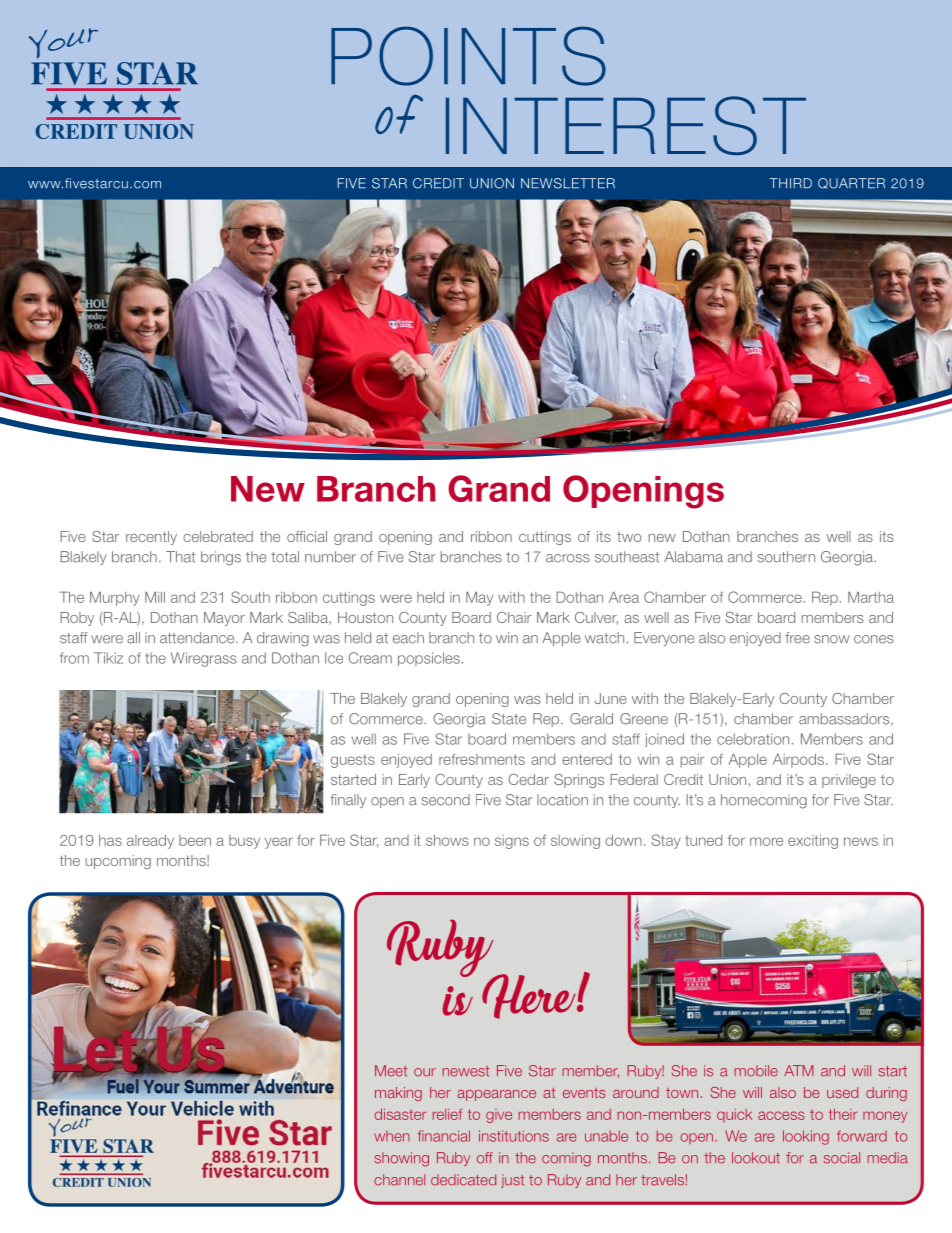  I want to click on POINTS, so click(468, 56).
